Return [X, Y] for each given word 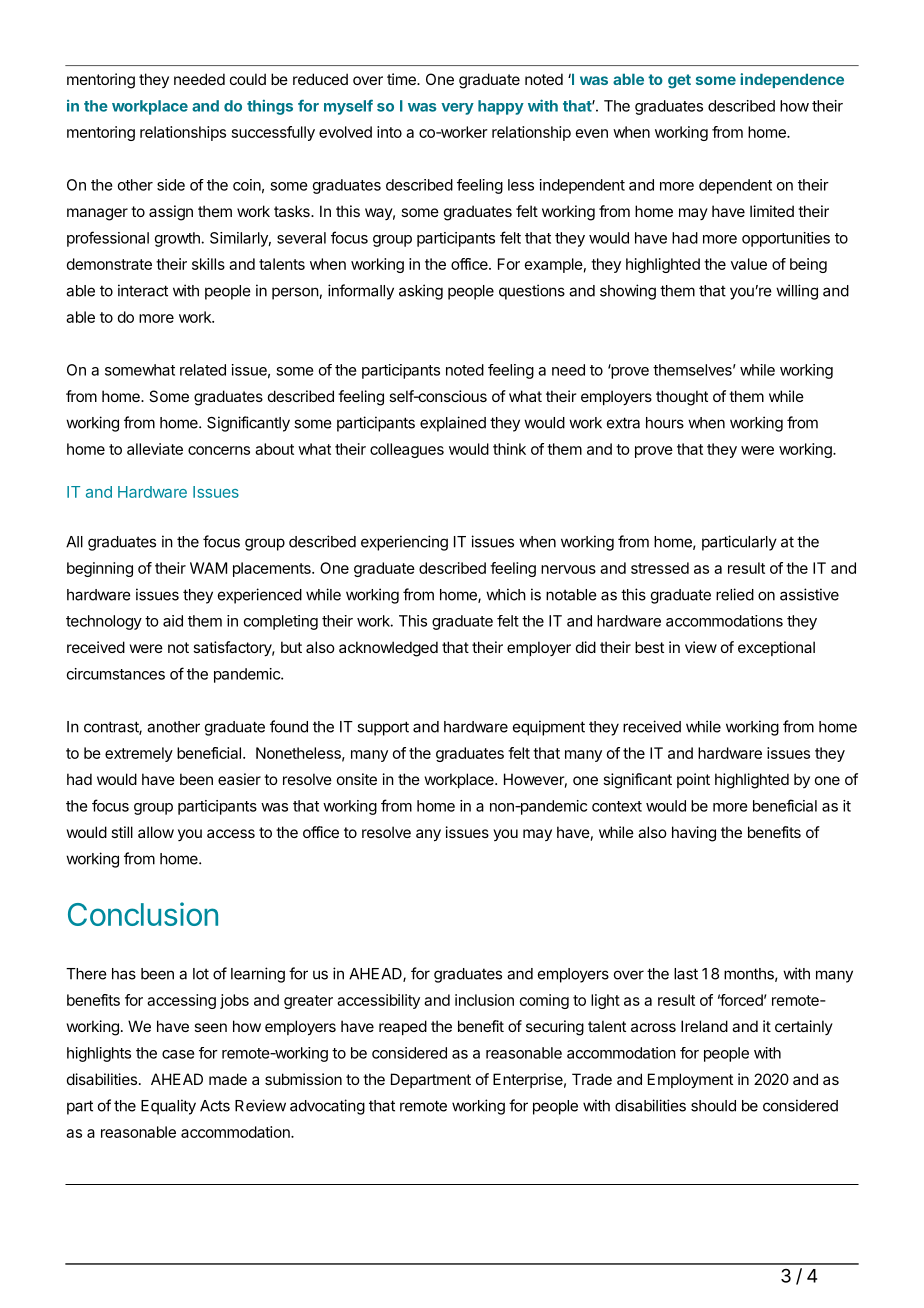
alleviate [155, 449]
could [248, 79]
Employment [690, 1080]
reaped [403, 1027]
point [693, 780]
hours [665, 423]
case [178, 1054]
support [383, 728]
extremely [139, 754]
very [457, 109]
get [679, 81]
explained [453, 424]
